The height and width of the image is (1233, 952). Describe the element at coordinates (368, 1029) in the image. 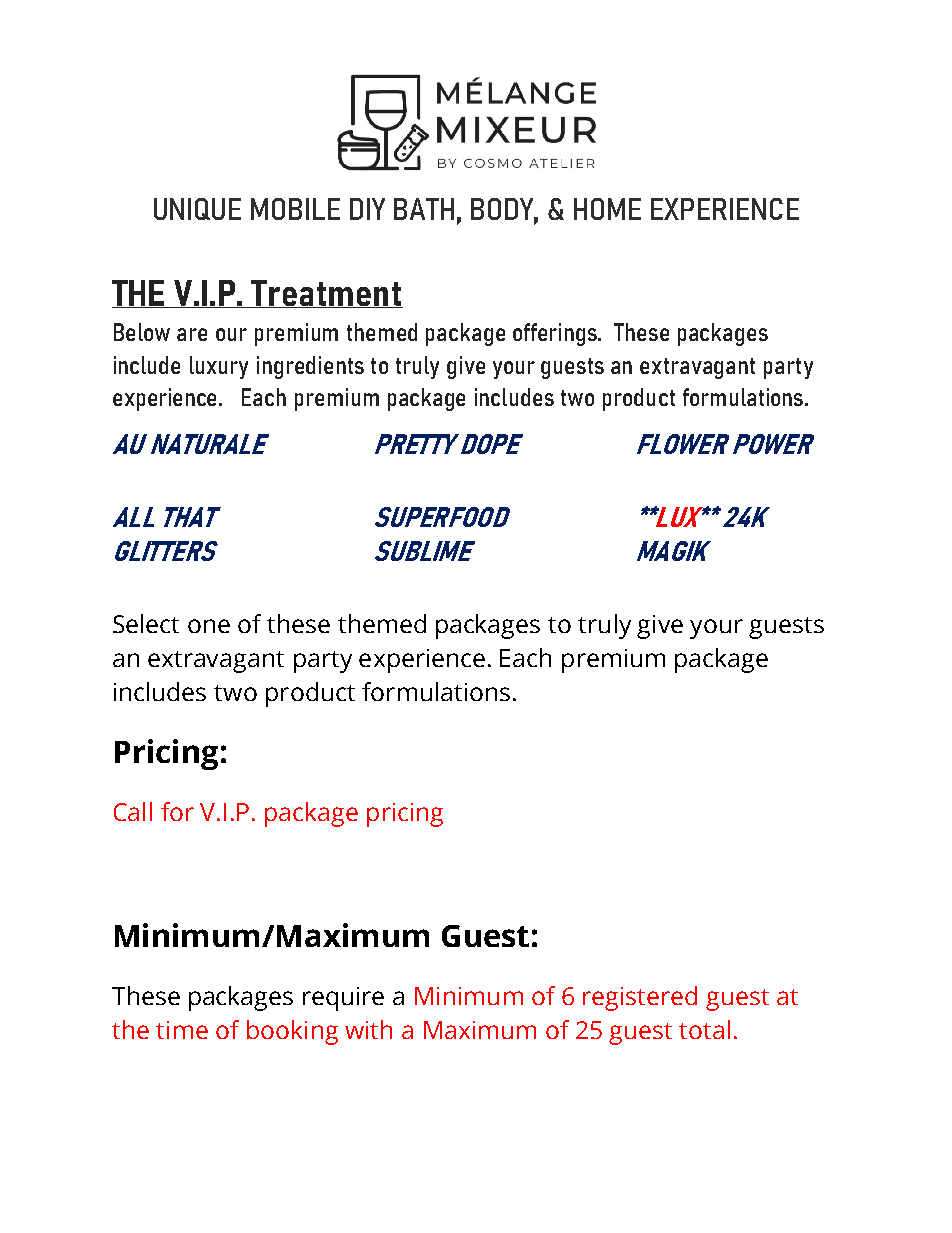

I see `with` at that location.
